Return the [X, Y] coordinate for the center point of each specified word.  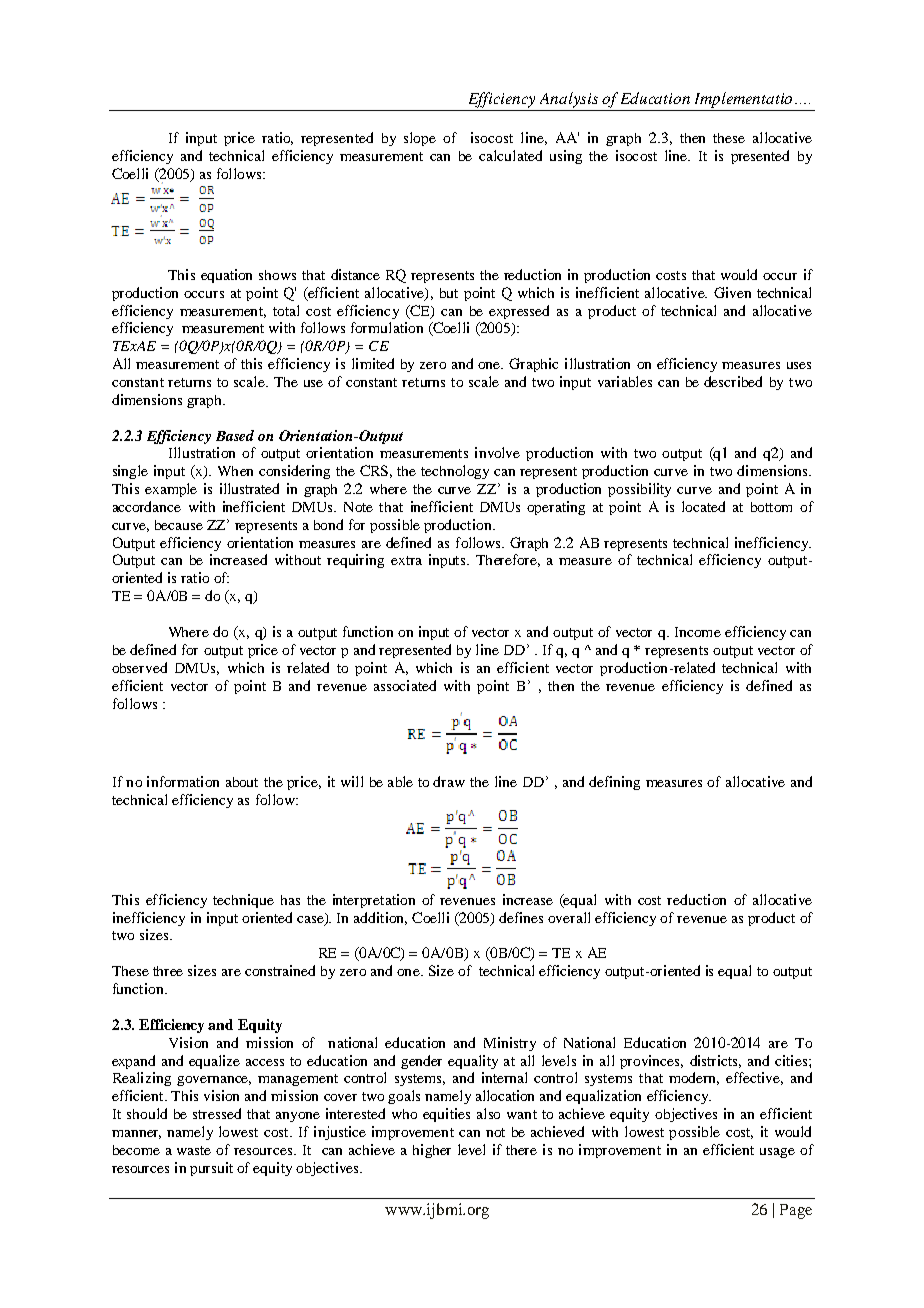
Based [235, 435]
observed [139, 667]
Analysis [569, 100]
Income [698, 632]
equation [226, 276]
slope [420, 139]
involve [497, 452]
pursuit [211, 1169]
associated [405, 685]
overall [569, 917]
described [733, 381]
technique [243, 901]
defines [521, 917]
